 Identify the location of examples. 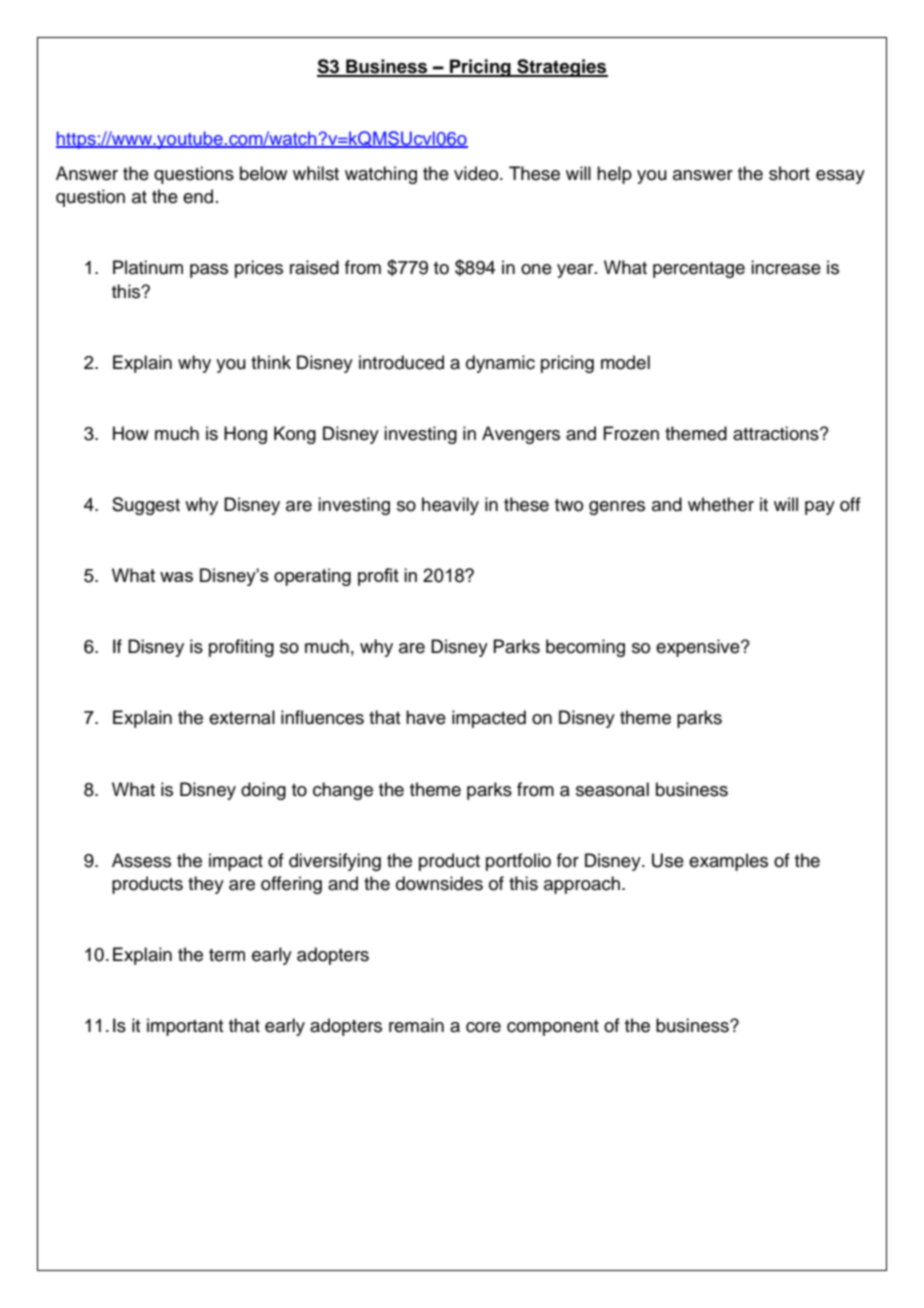
(728, 862).
